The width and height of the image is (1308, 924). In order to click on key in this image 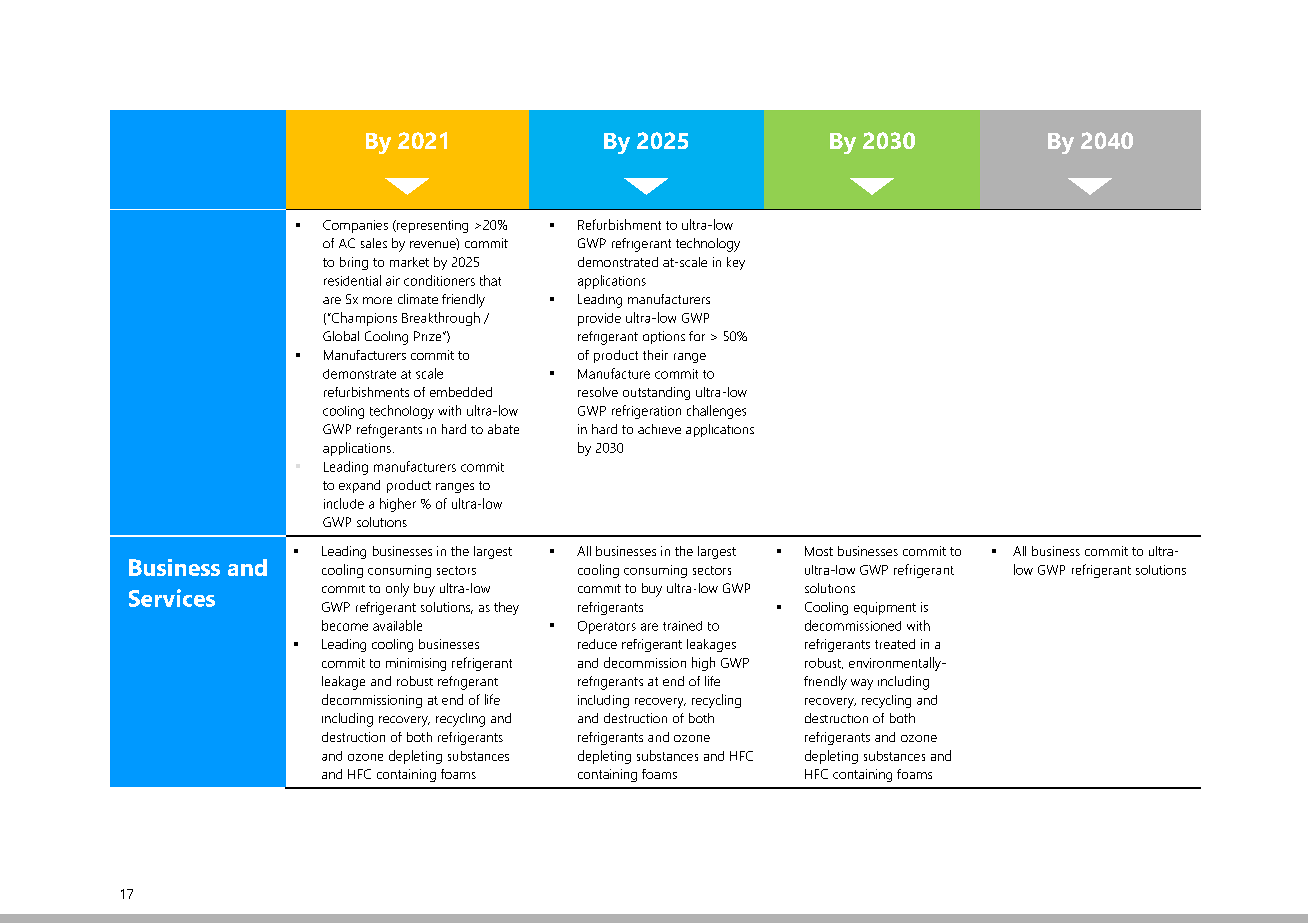, I will do `click(736, 263)`.
